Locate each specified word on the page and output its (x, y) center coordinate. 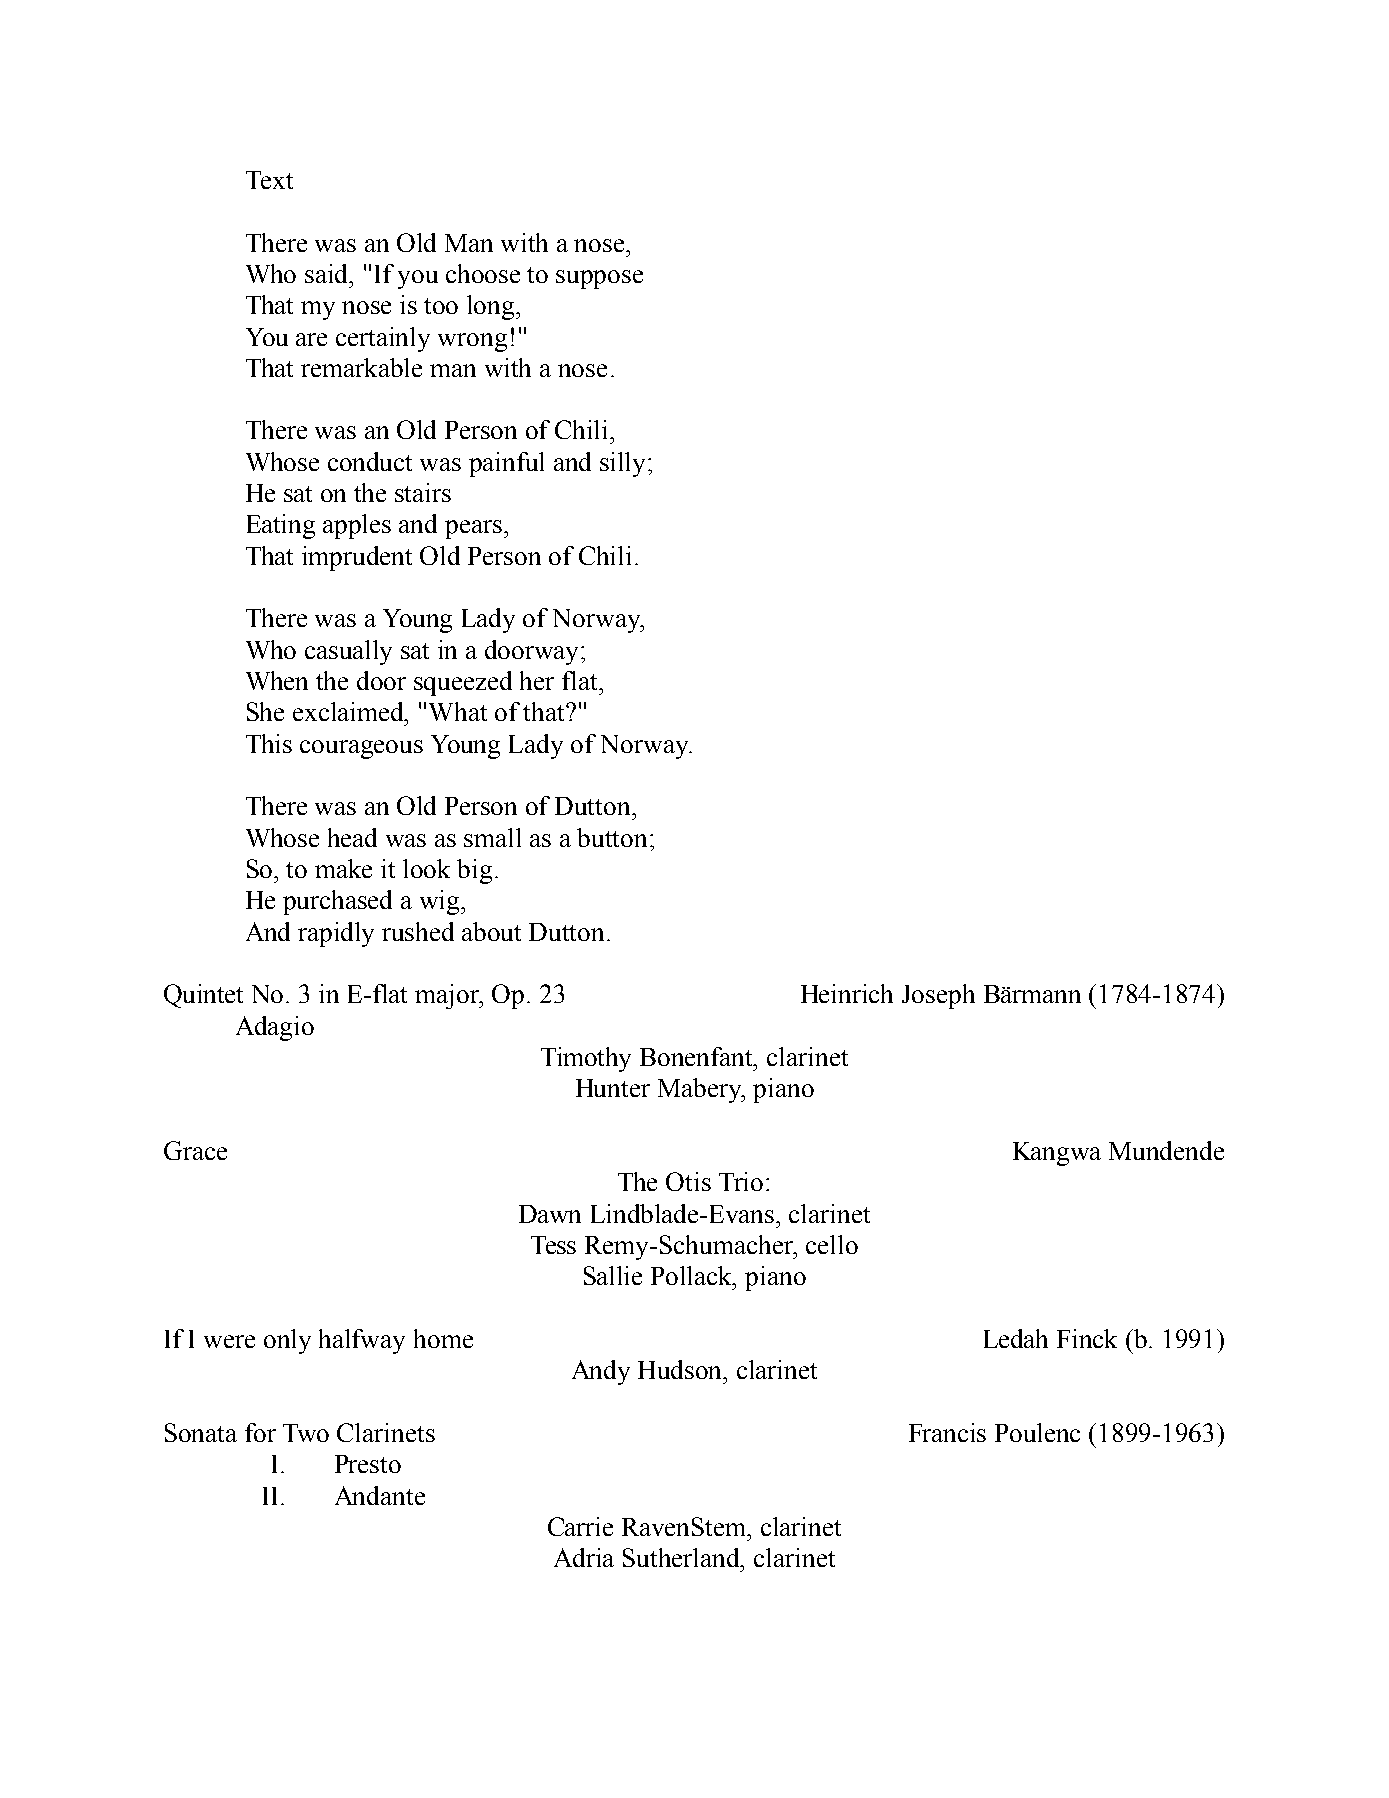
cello (832, 1244)
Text (269, 180)
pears (473, 529)
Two (306, 1433)
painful (506, 464)
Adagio (275, 1028)
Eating (281, 526)
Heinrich (847, 993)
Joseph (938, 996)
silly (624, 464)
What (458, 711)
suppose (599, 279)
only (287, 1341)
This (269, 743)
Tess (553, 1245)
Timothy (586, 1059)
